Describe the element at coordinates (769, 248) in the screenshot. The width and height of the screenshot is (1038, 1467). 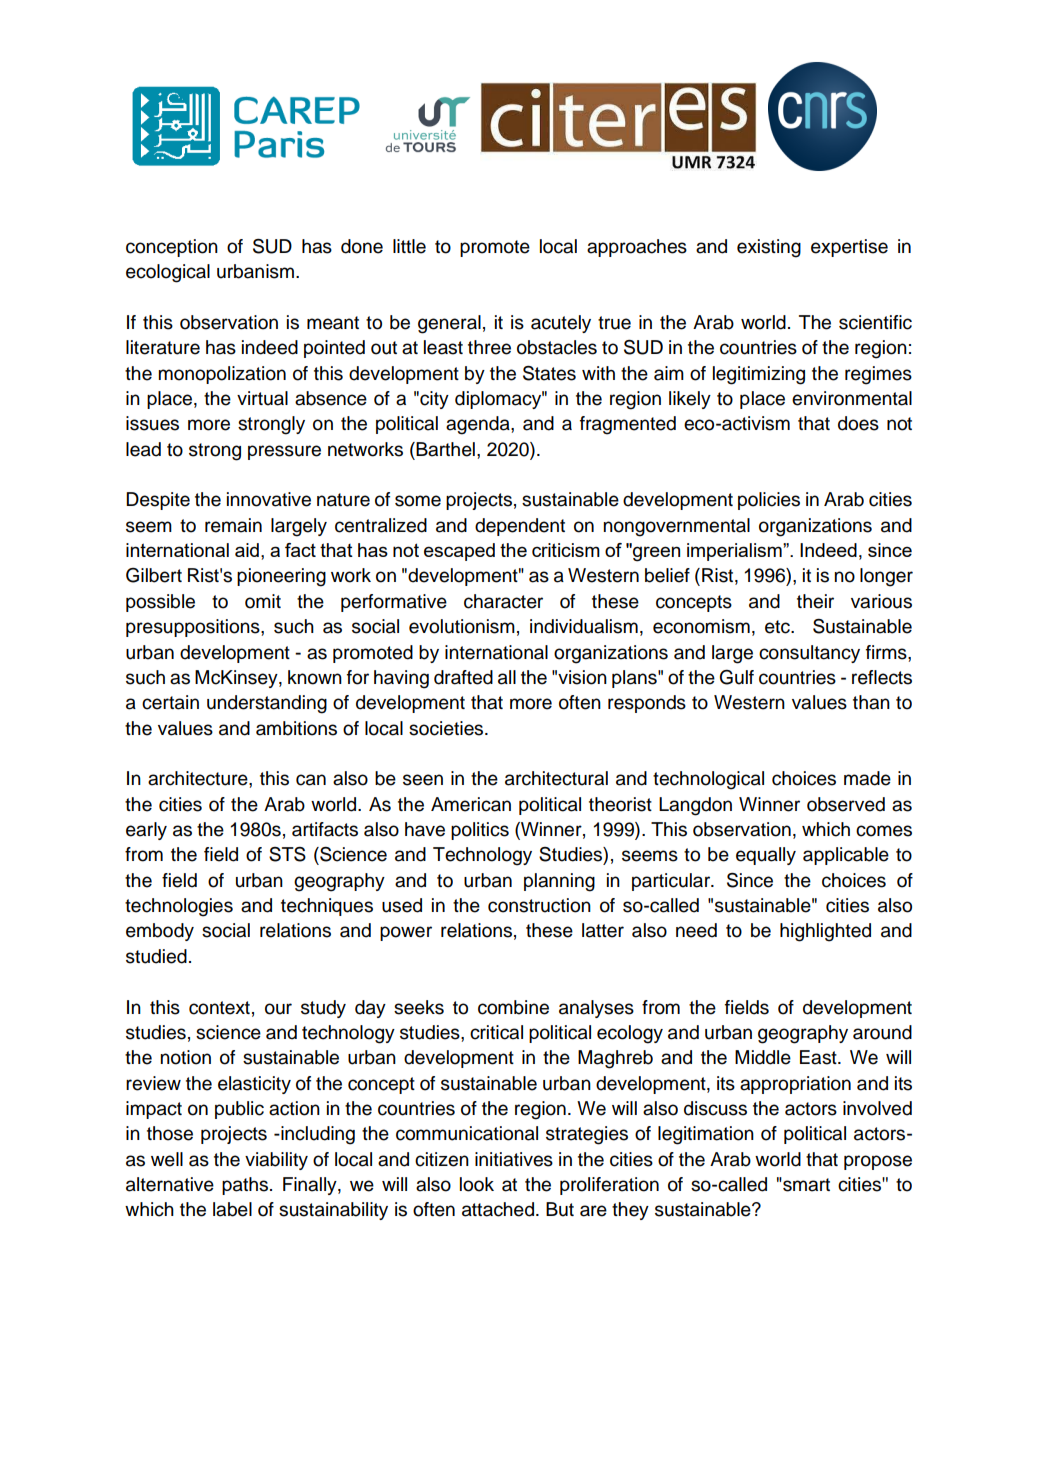
I see `existing` at that location.
